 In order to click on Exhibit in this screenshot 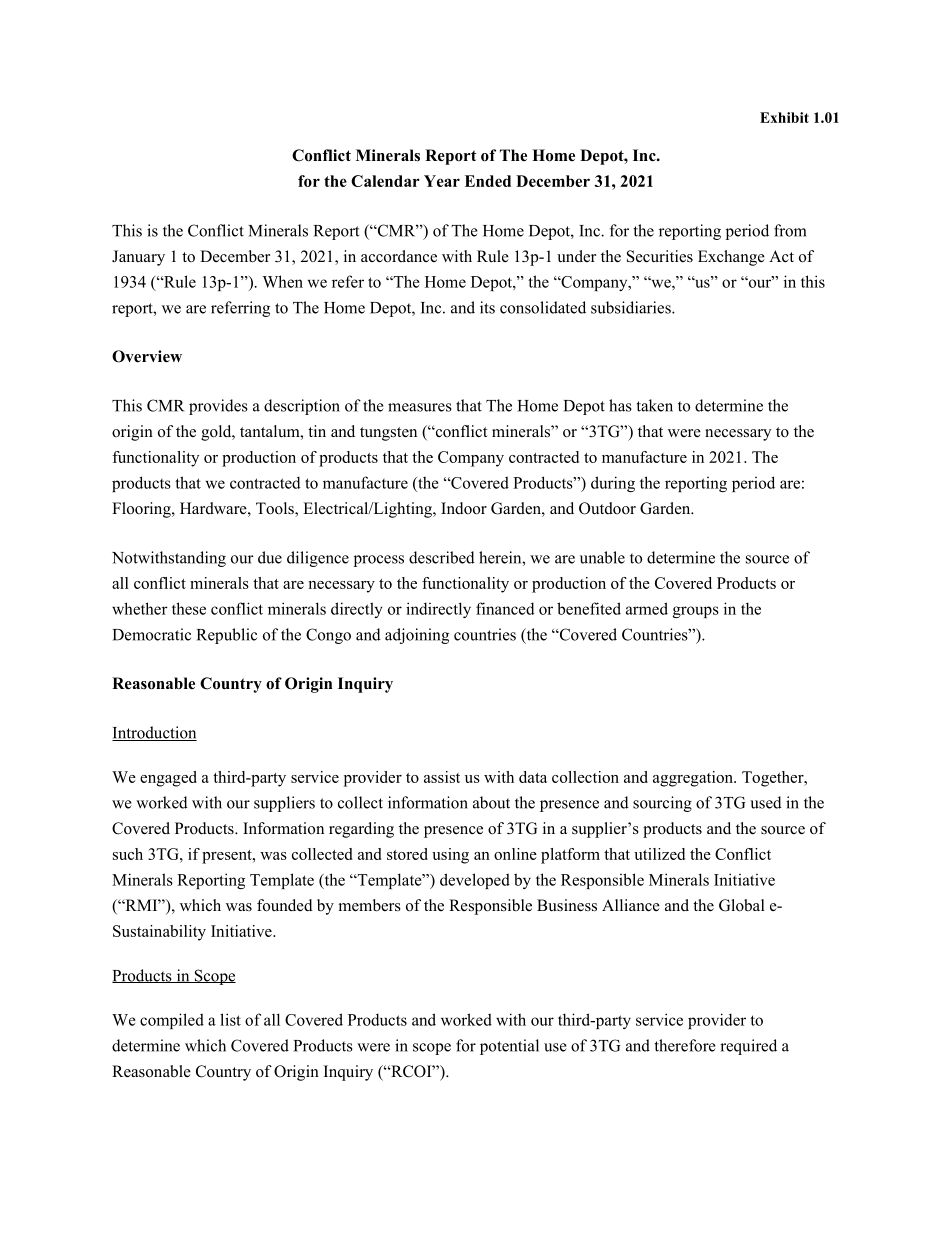, I will do `click(784, 117)`.
